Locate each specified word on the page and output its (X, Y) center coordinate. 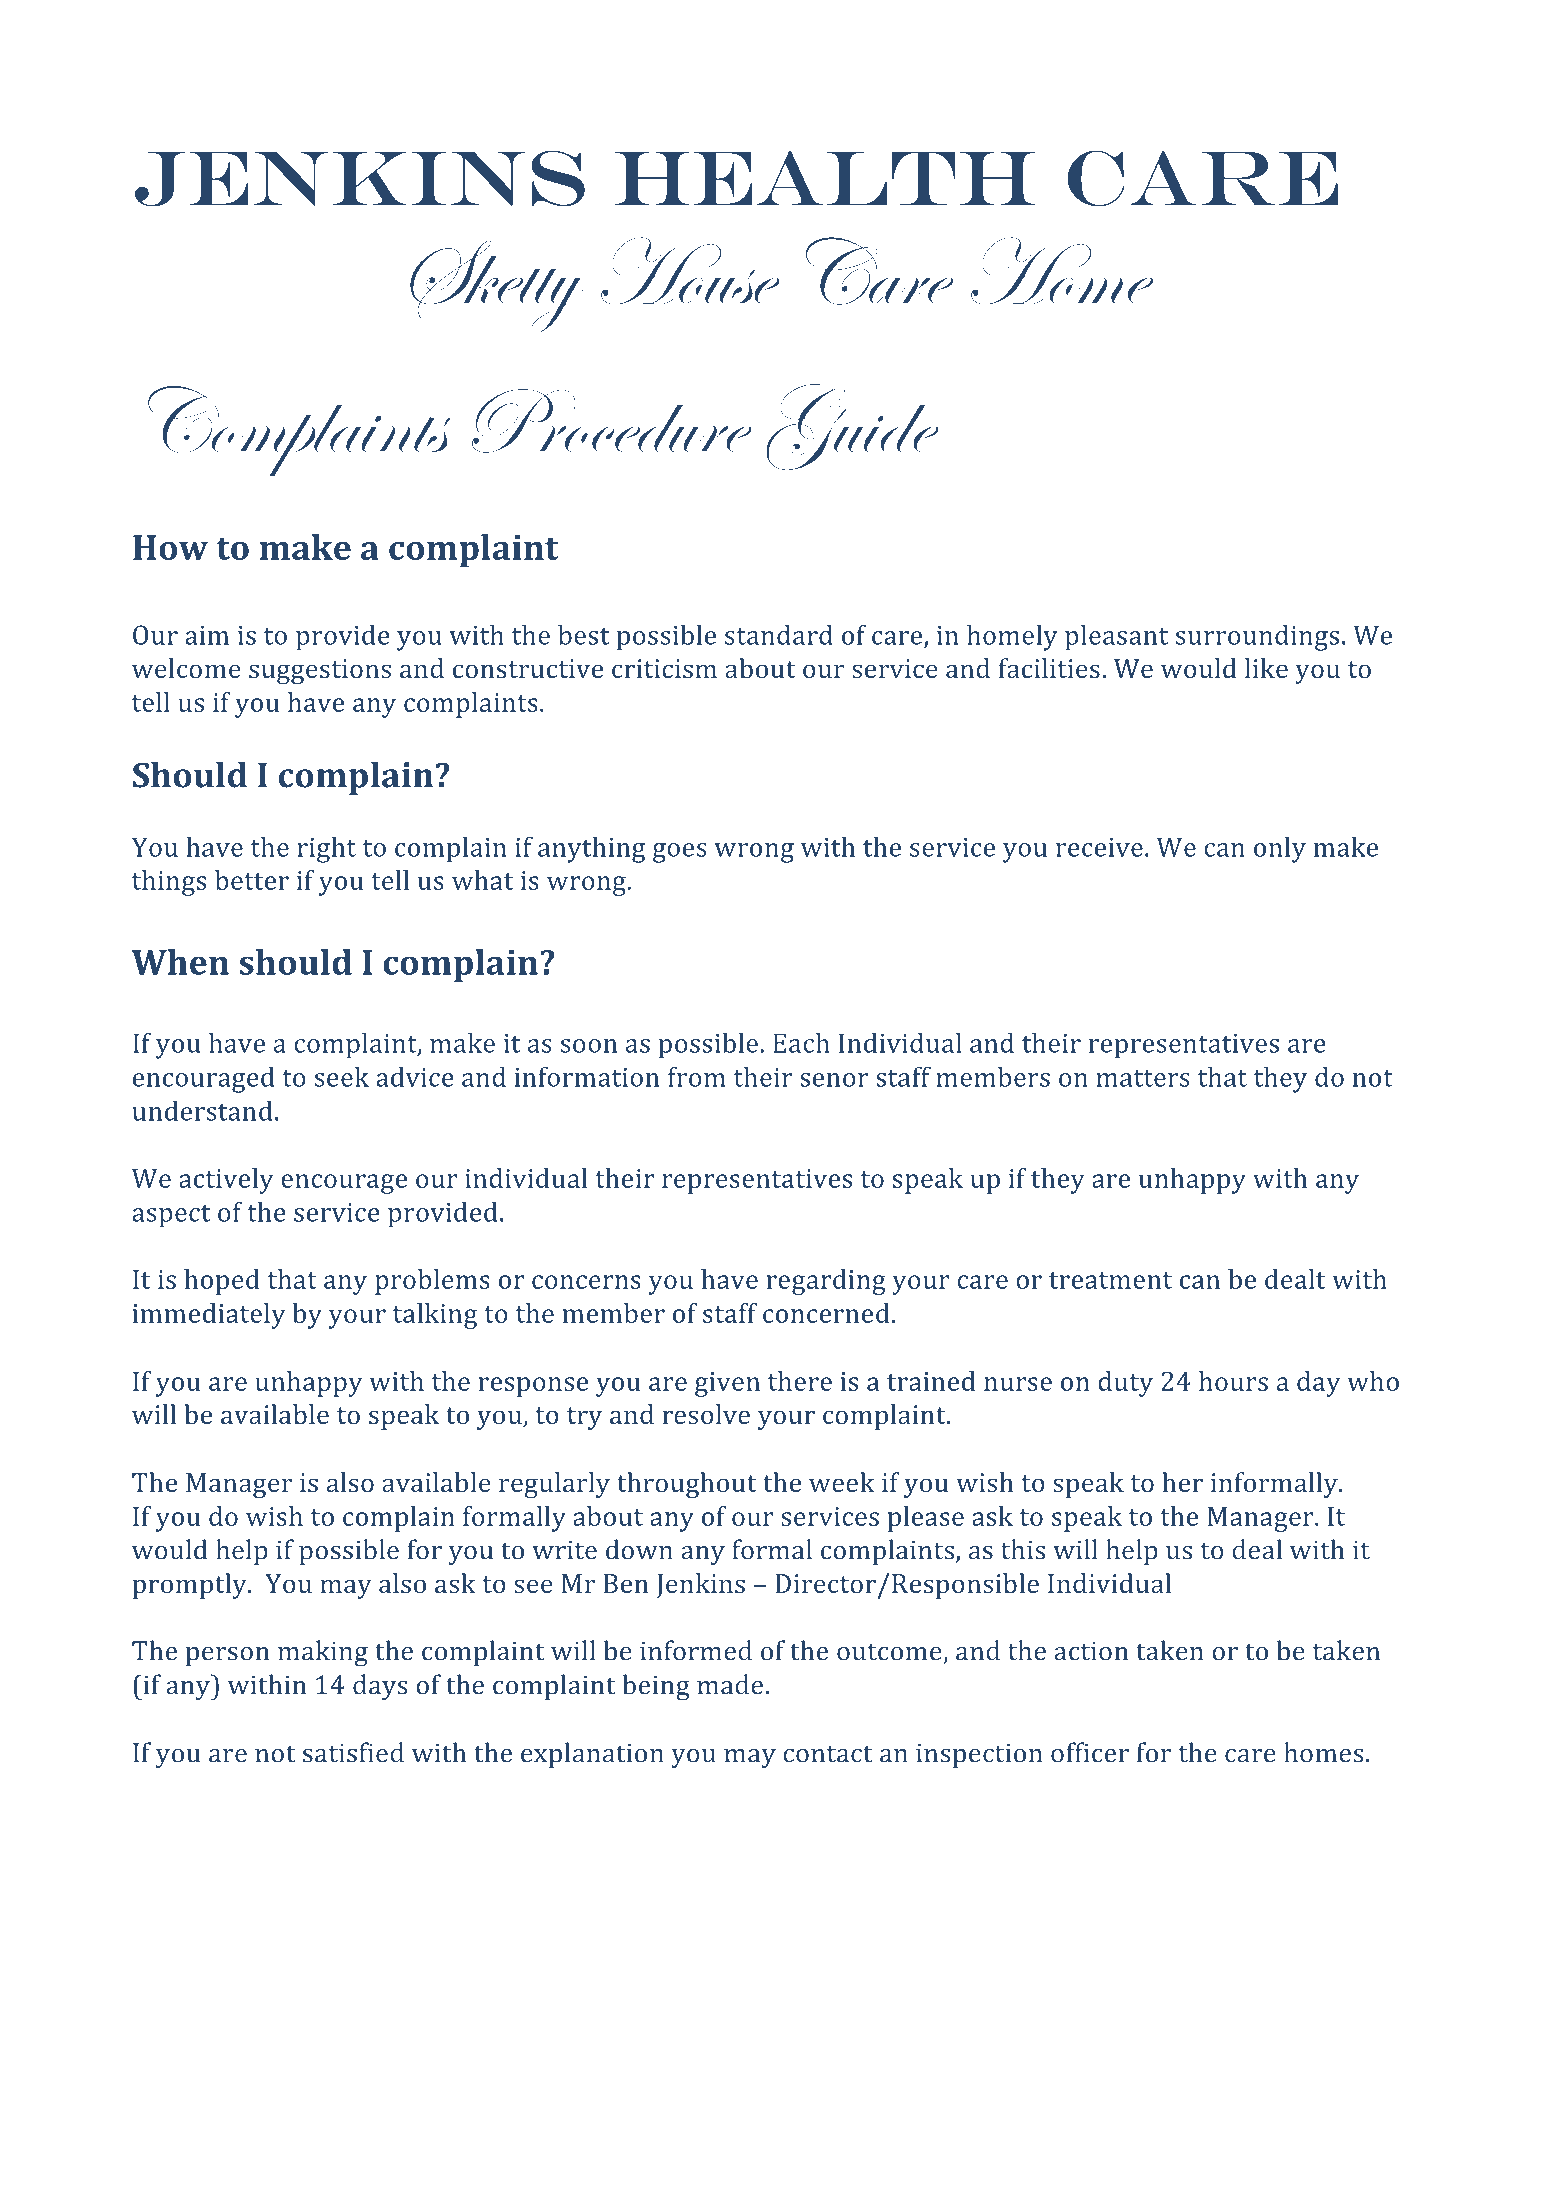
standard (779, 634)
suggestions (320, 671)
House (691, 271)
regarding (826, 1282)
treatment (1110, 1280)
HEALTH (825, 178)
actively (226, 1181)
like (1266, 668)
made (730, 1684)
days (380, 1687)
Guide (852, 427)
